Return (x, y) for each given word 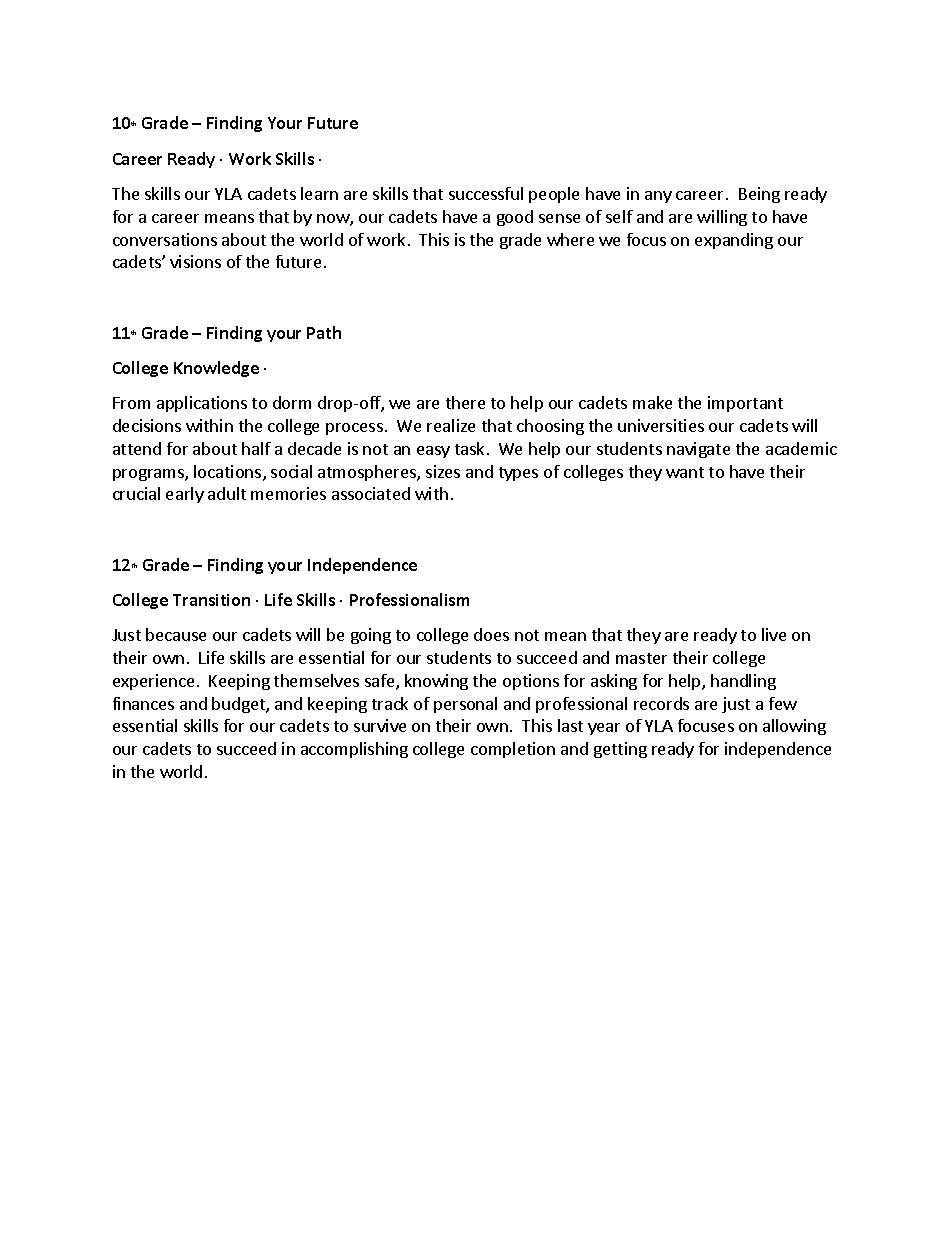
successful (486, 193)
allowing (794, 727)
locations (229, 473)
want (685, 472)
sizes (443, 471)
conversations (165, 239)
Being (759, 195)
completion (513, 750)
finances (143, 703)
